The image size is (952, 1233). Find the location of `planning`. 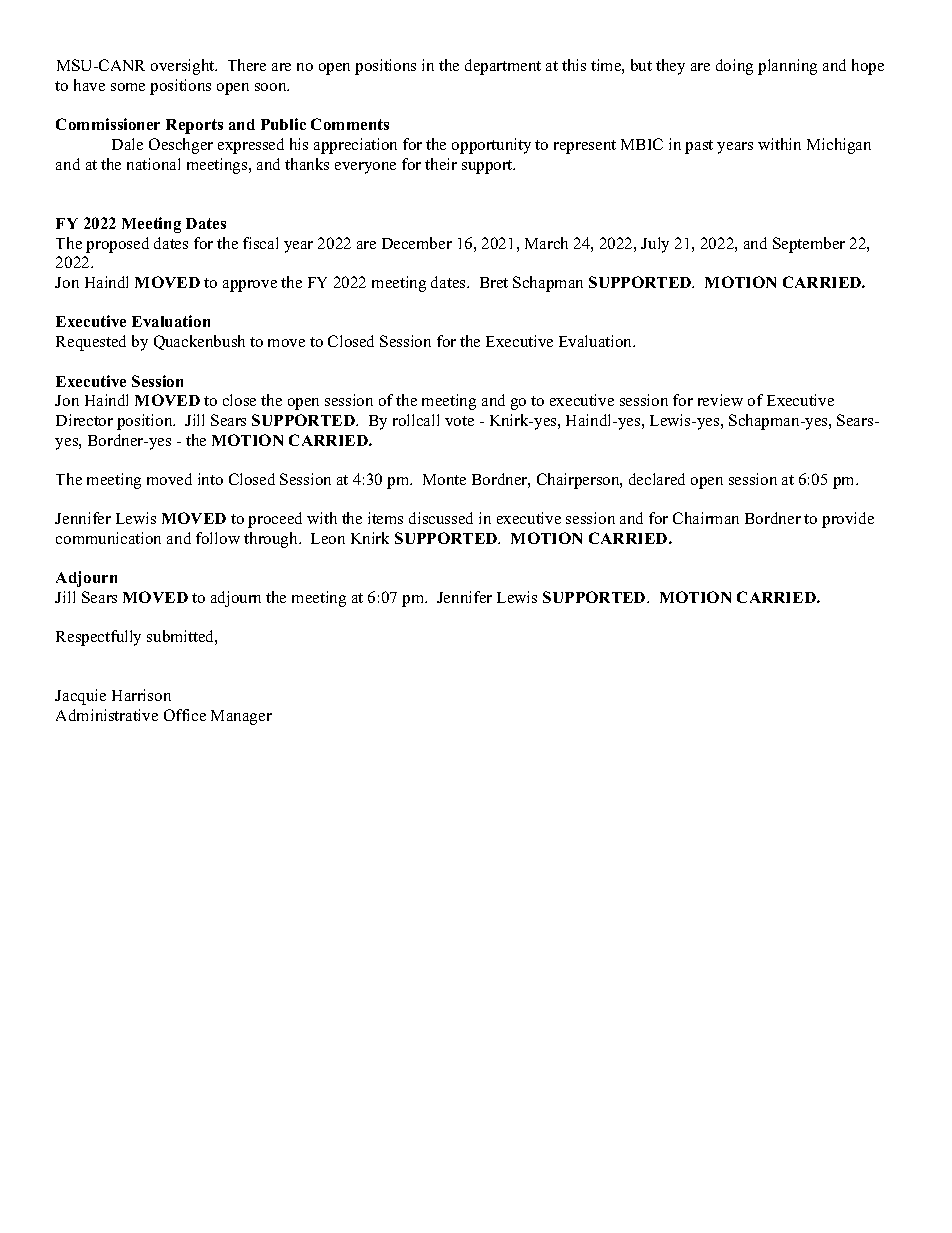

planning is located at coordinates (787, 67).
